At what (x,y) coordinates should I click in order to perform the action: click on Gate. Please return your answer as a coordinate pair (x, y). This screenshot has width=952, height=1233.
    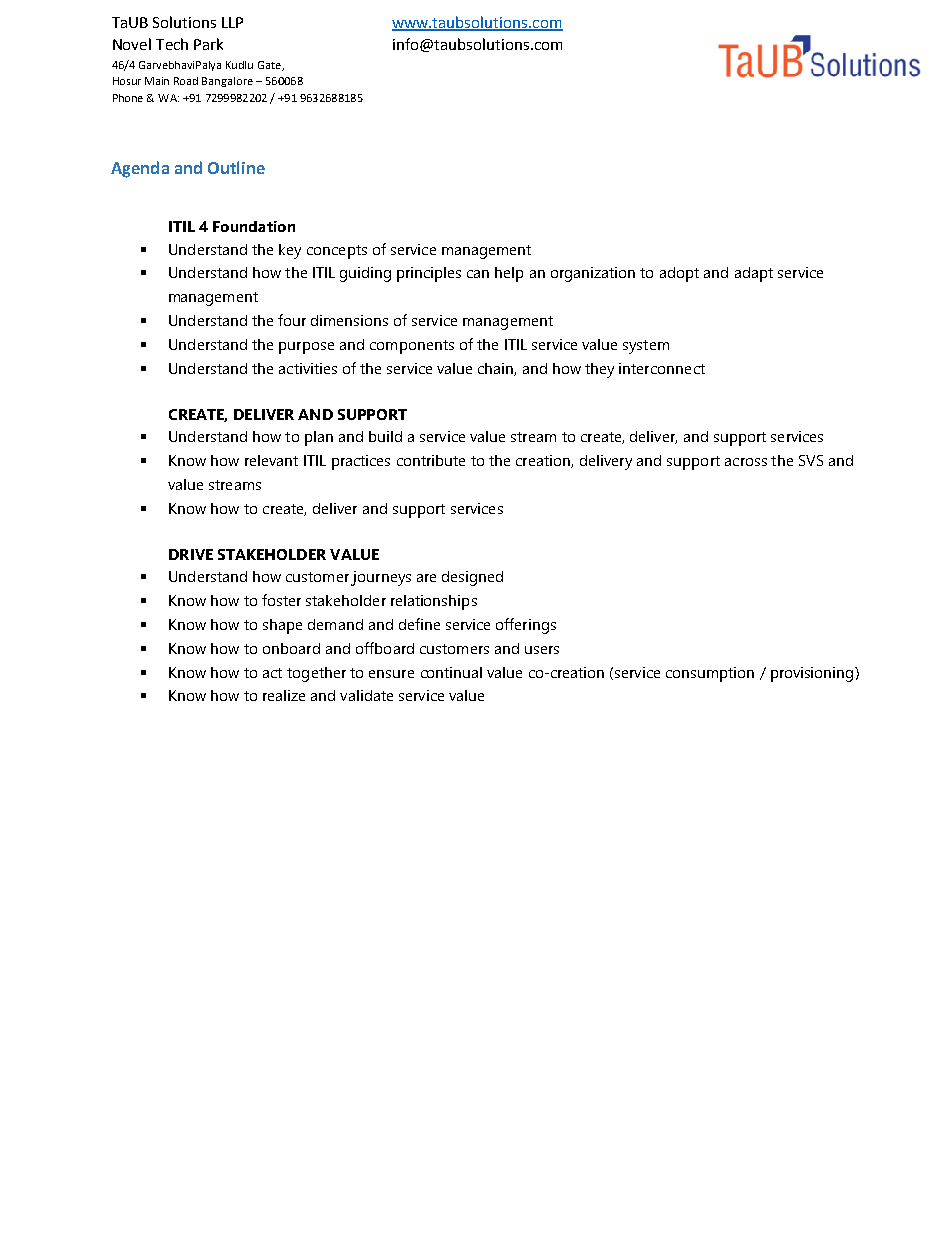
    Looking at the image, I should click on (270, 66).
